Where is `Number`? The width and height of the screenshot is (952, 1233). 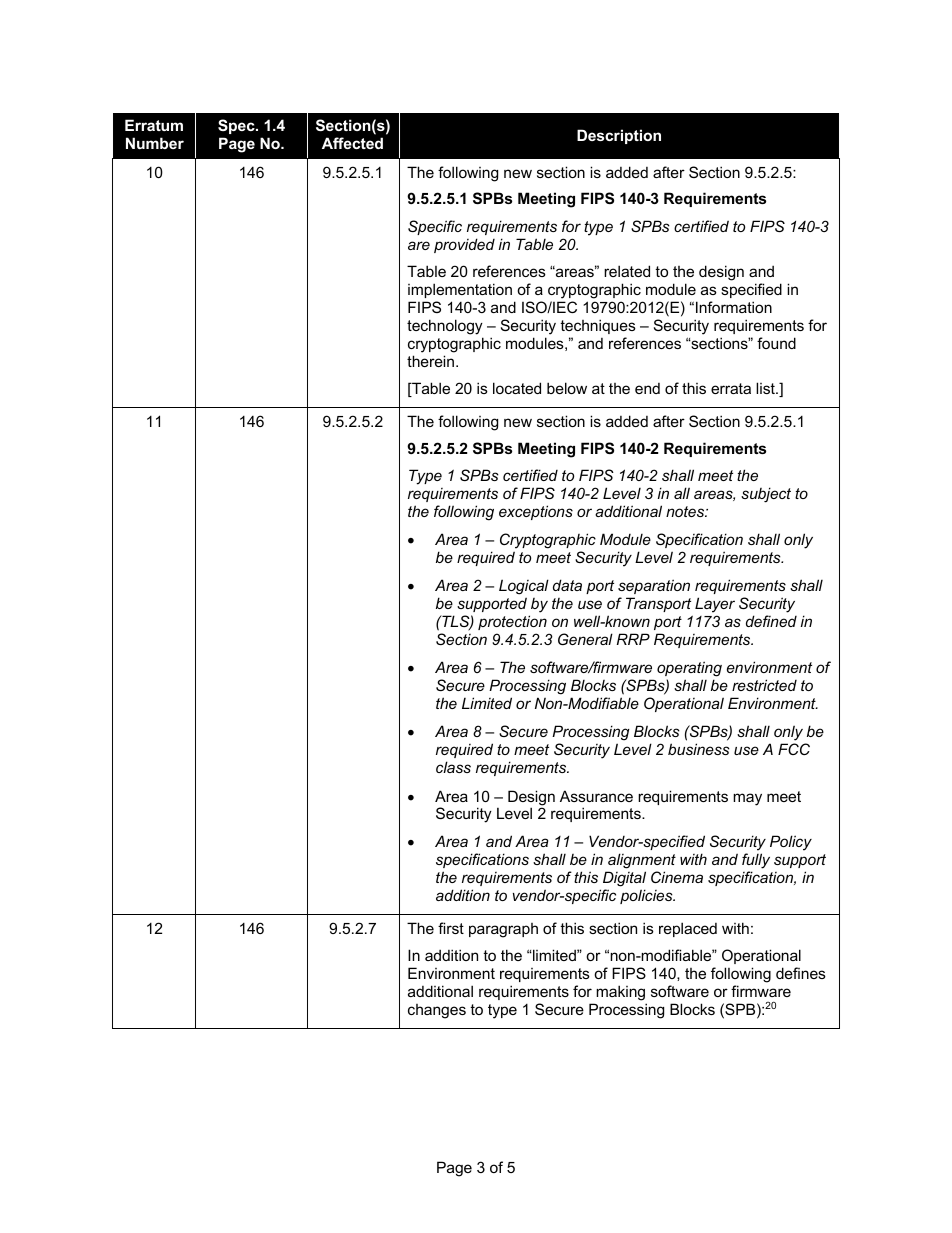
Number is located at coordinates (155, 143).
